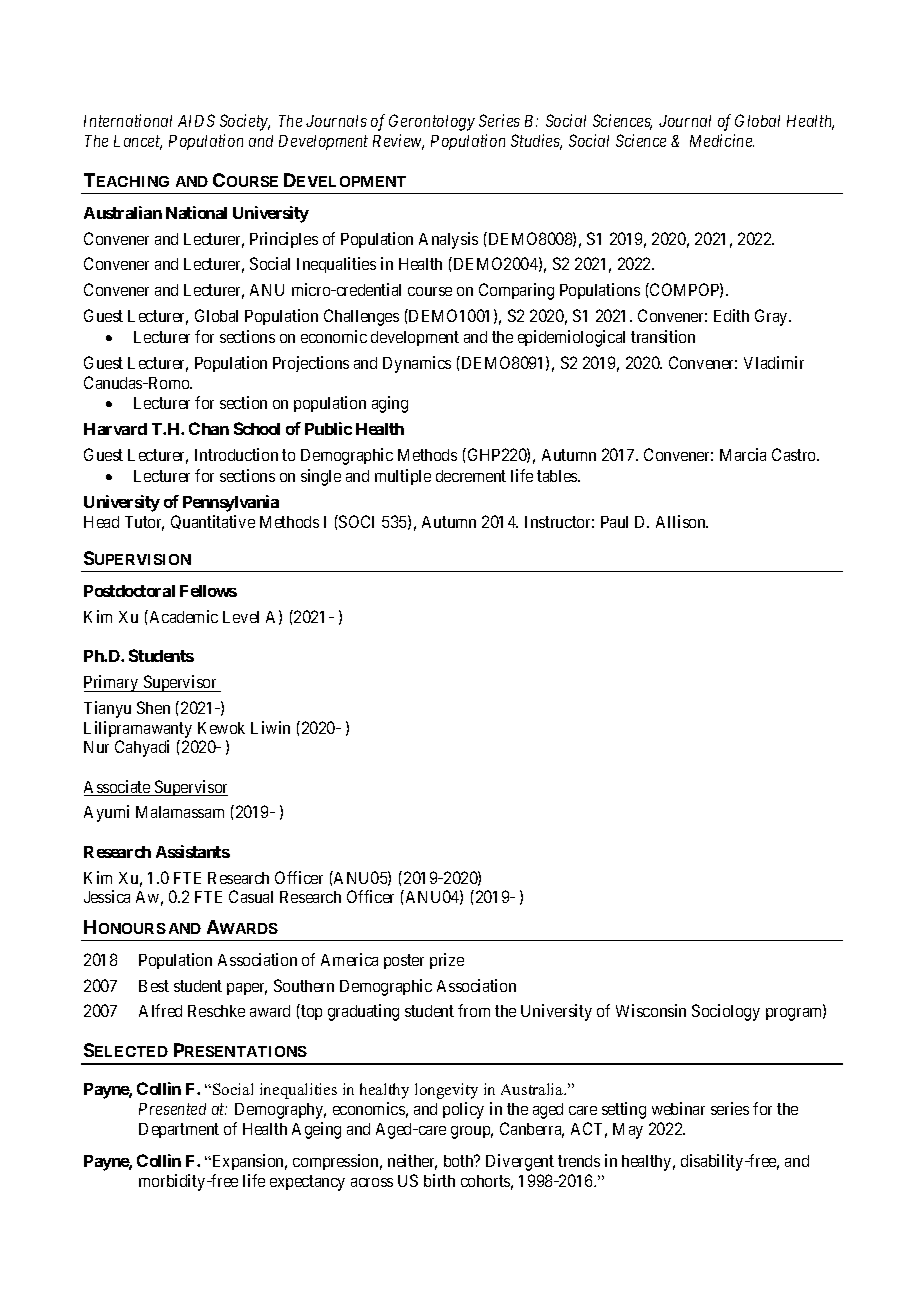 This document has height=1308, width=924. I want to click on Allison, so click(682, 521).
